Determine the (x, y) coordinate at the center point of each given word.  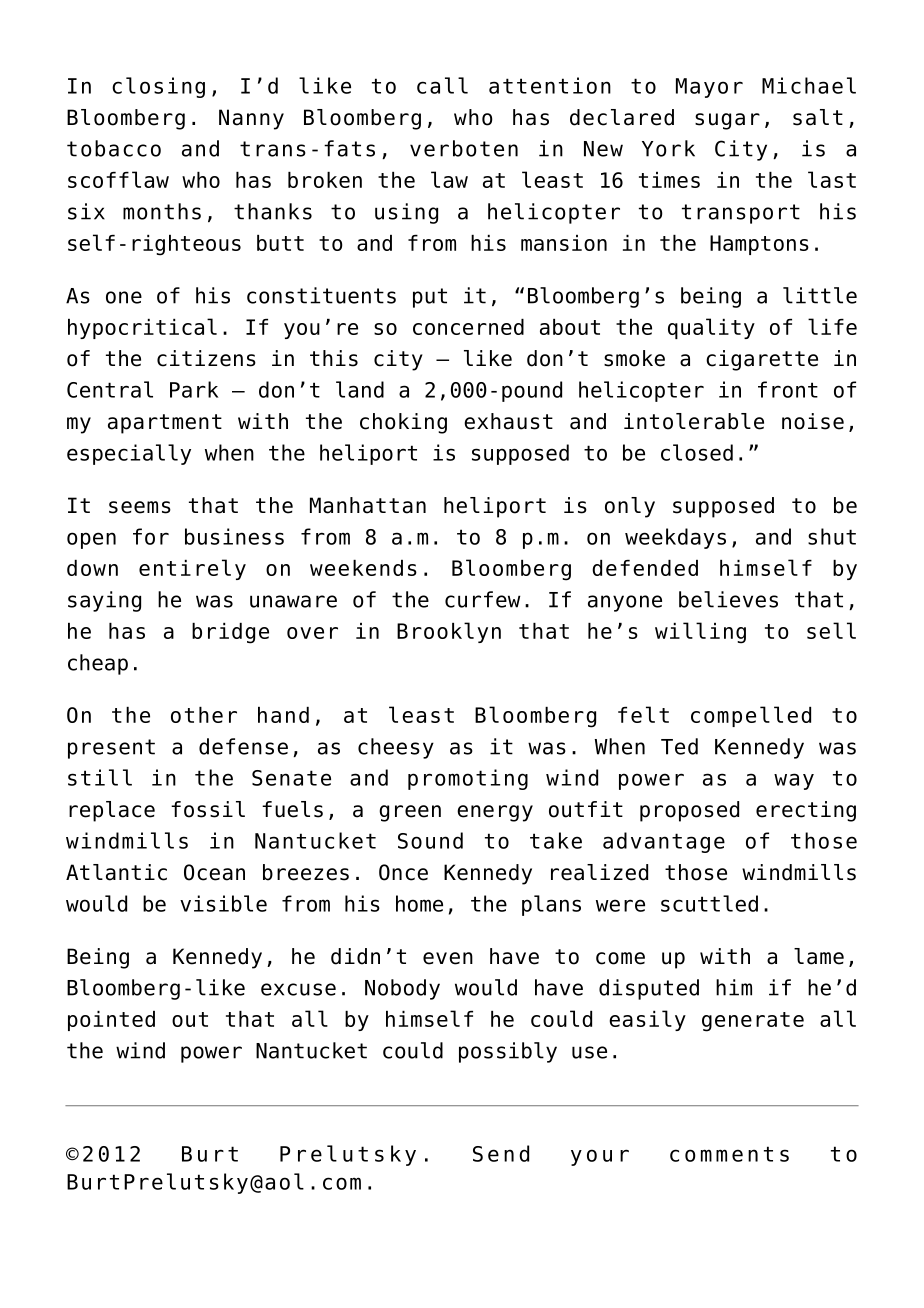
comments (729, 1154)
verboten (464, 148)
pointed (111, 1021)
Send (501, 1153)
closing (158, 87)
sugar (727, 121)
